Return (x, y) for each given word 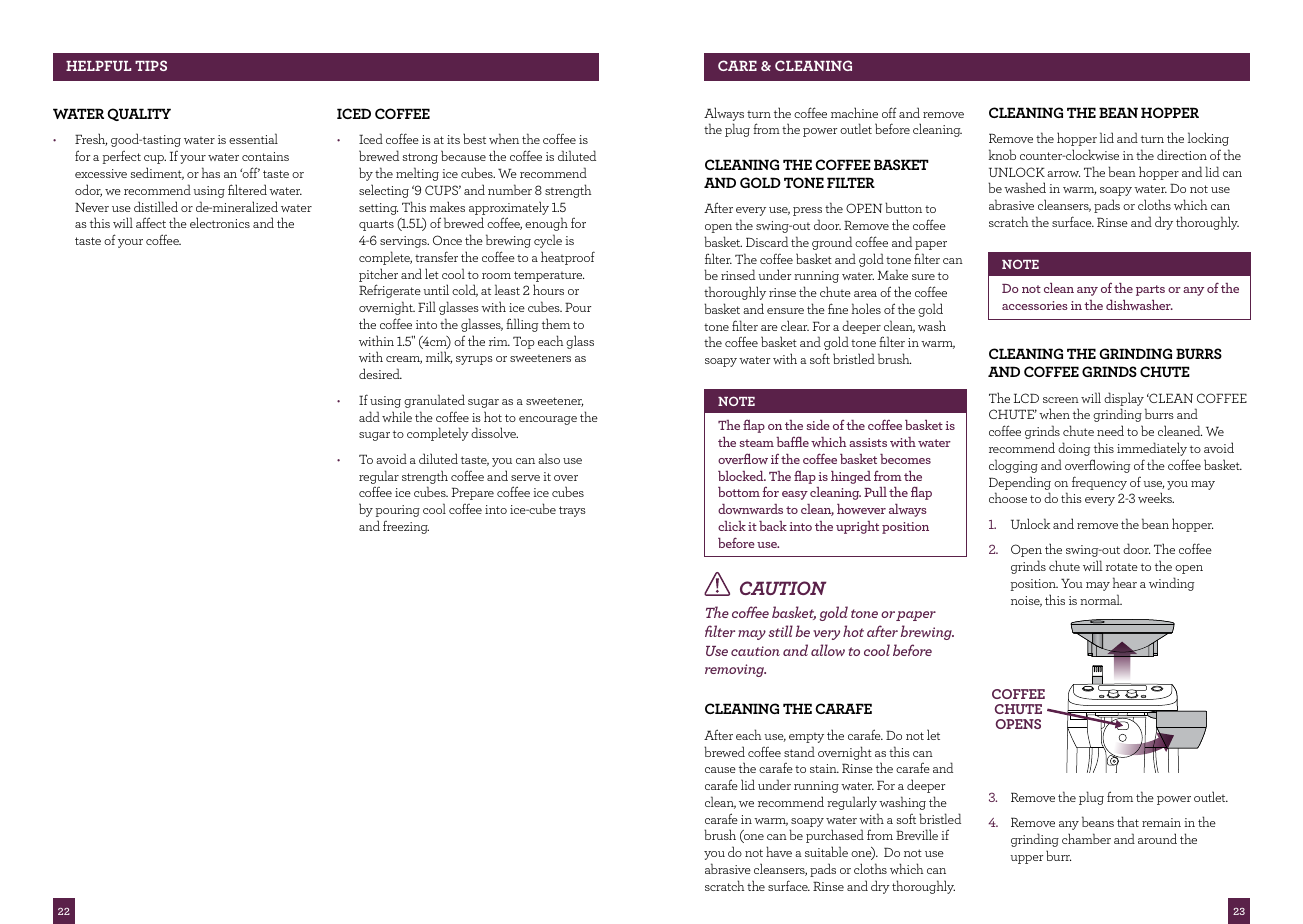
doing (1074, 449)
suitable (826, 851)
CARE (737, 65)
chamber (1086, 838)
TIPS (151, 65)
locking (1208, 139)
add (369, 416)
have (779, 851)
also (549, 458)
